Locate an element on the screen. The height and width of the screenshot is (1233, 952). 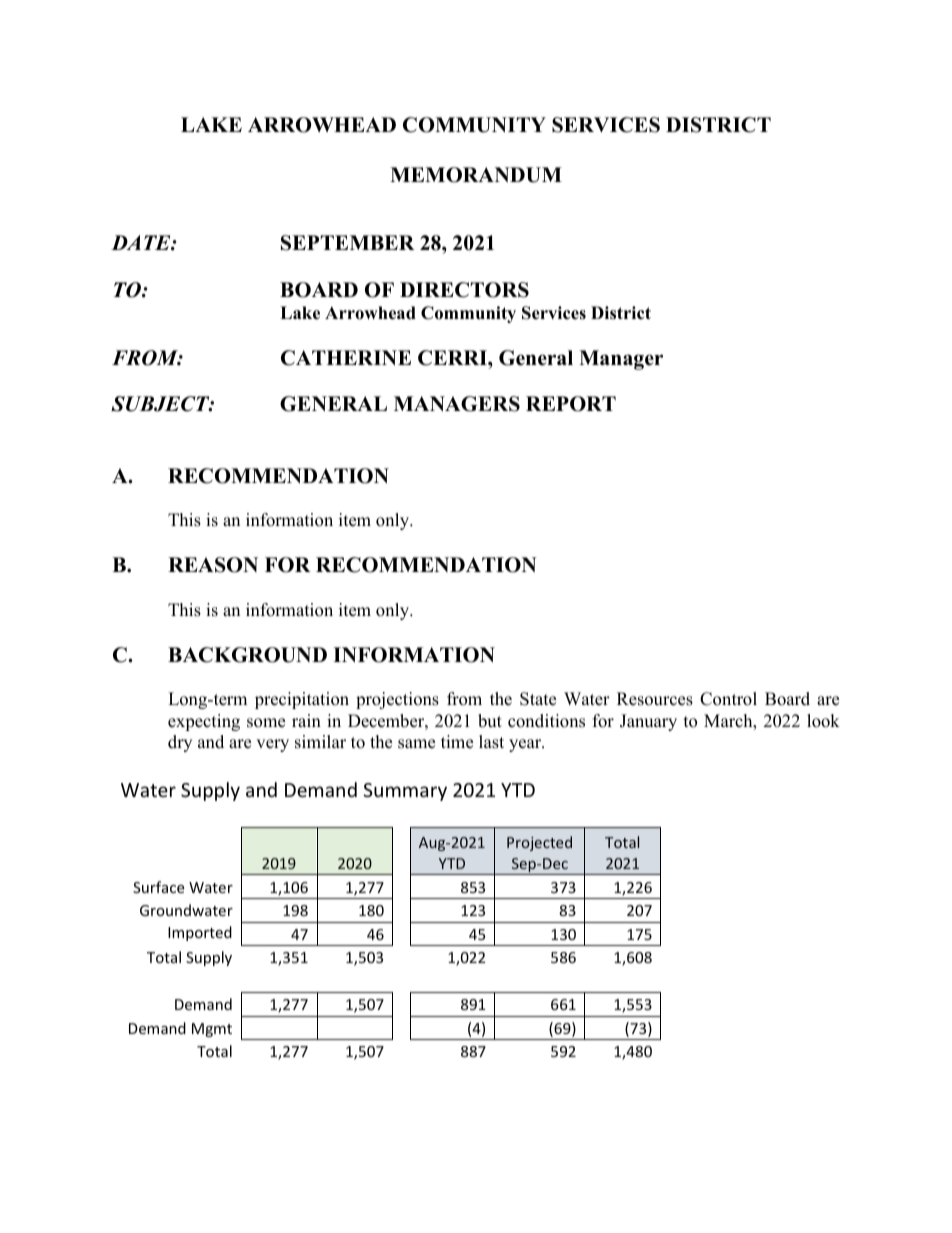
January is located at coordinates (648, 722).
